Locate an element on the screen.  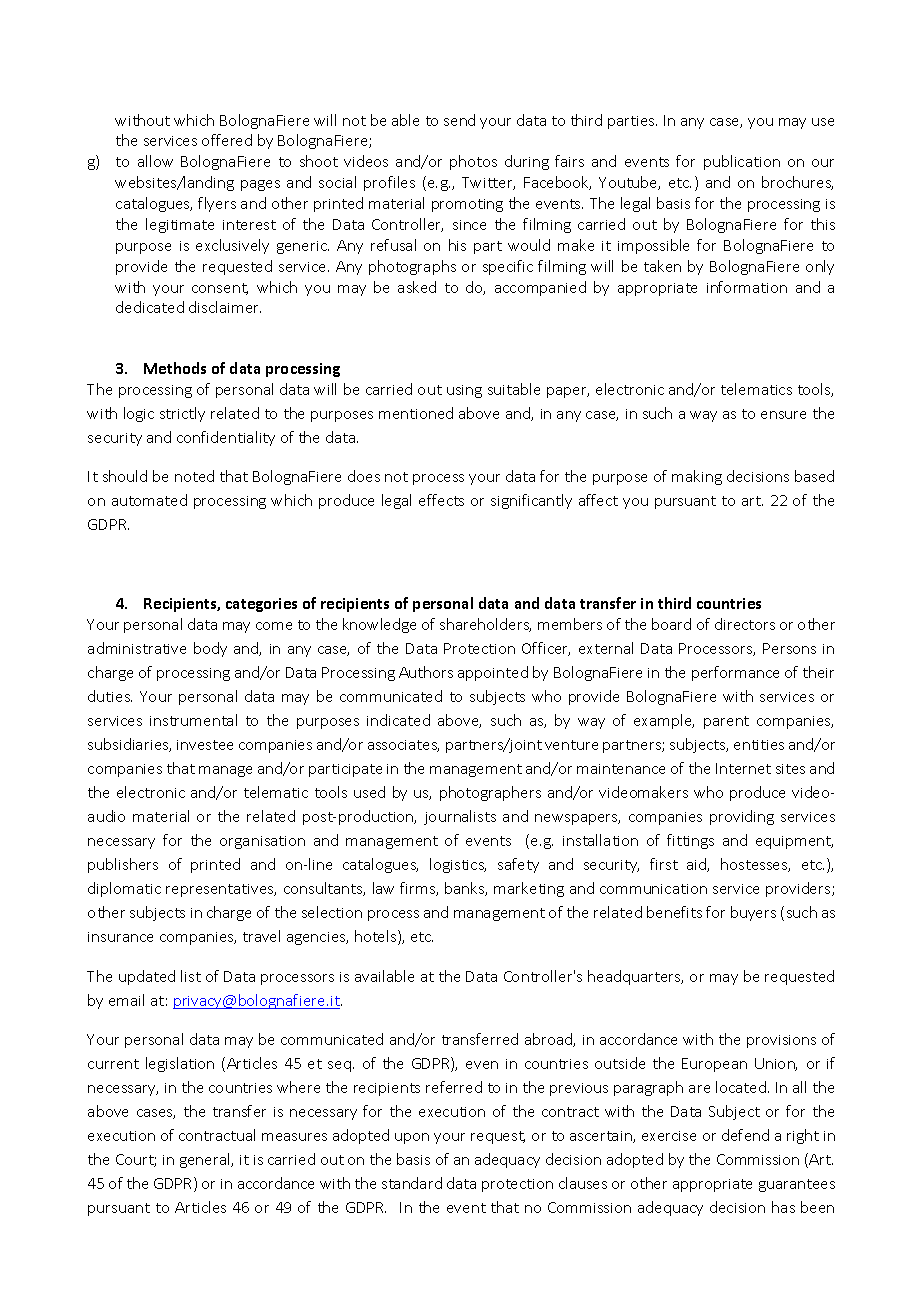
noted is located at coordinates (194, 476).
